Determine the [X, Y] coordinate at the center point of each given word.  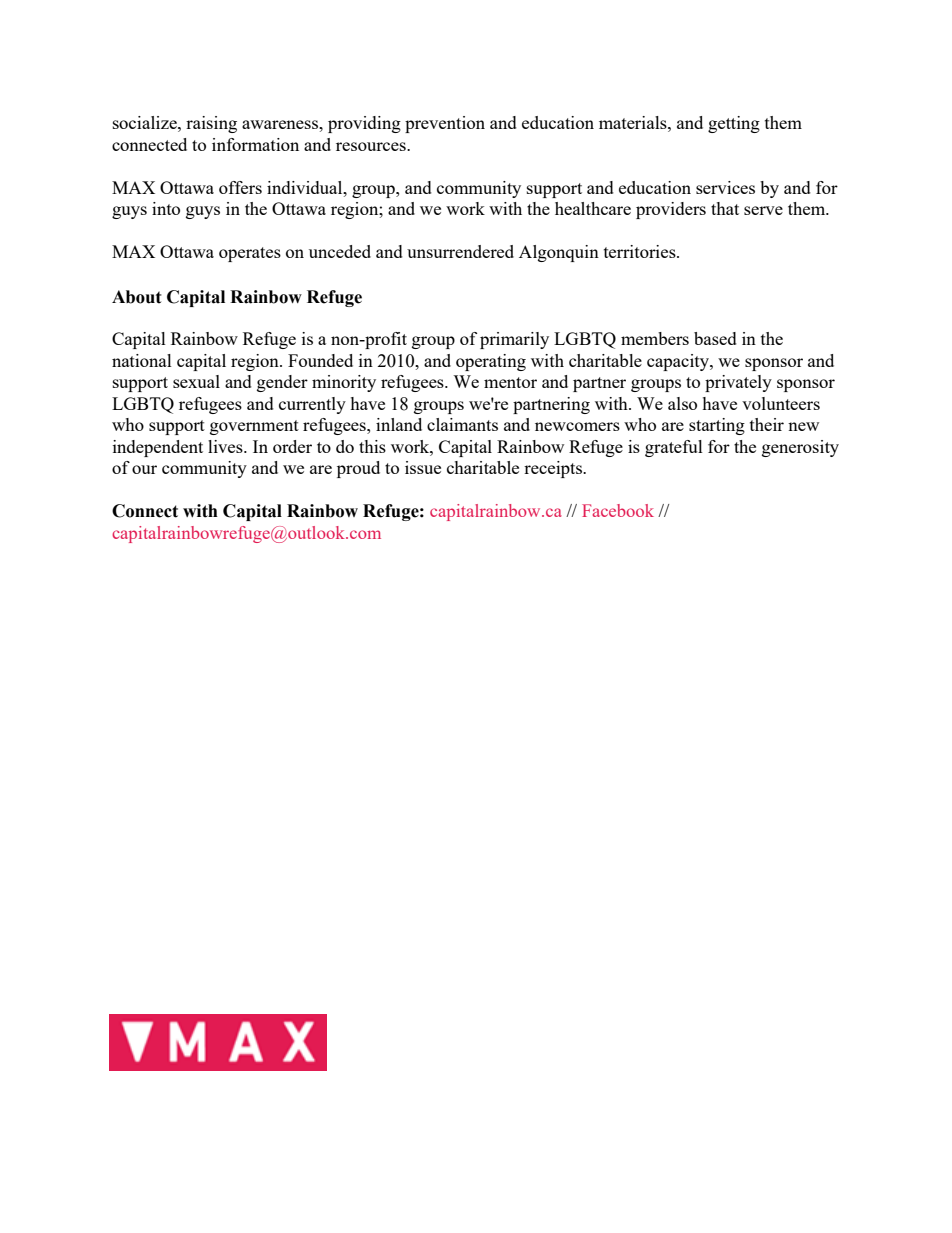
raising [211, 124]
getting [734, 124]
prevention [445, 124]
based [715, 338]
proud [358, 469]
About [137, 297]
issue [423, 467]
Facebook [618, 510]
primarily [514, 340]
